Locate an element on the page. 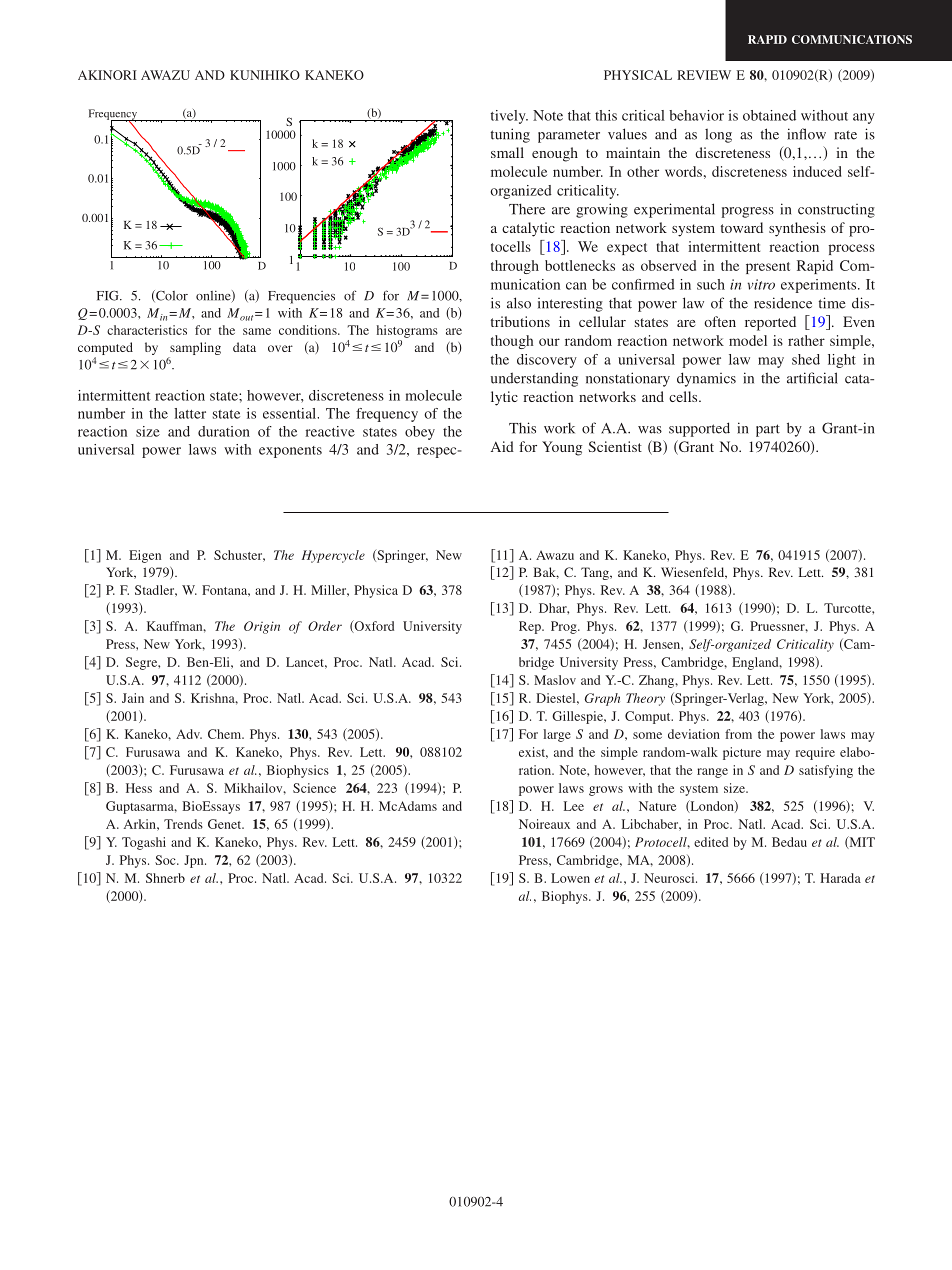 This document has height=1270, width=952. KUNIHIKO is located at coordinates (265, 75).
